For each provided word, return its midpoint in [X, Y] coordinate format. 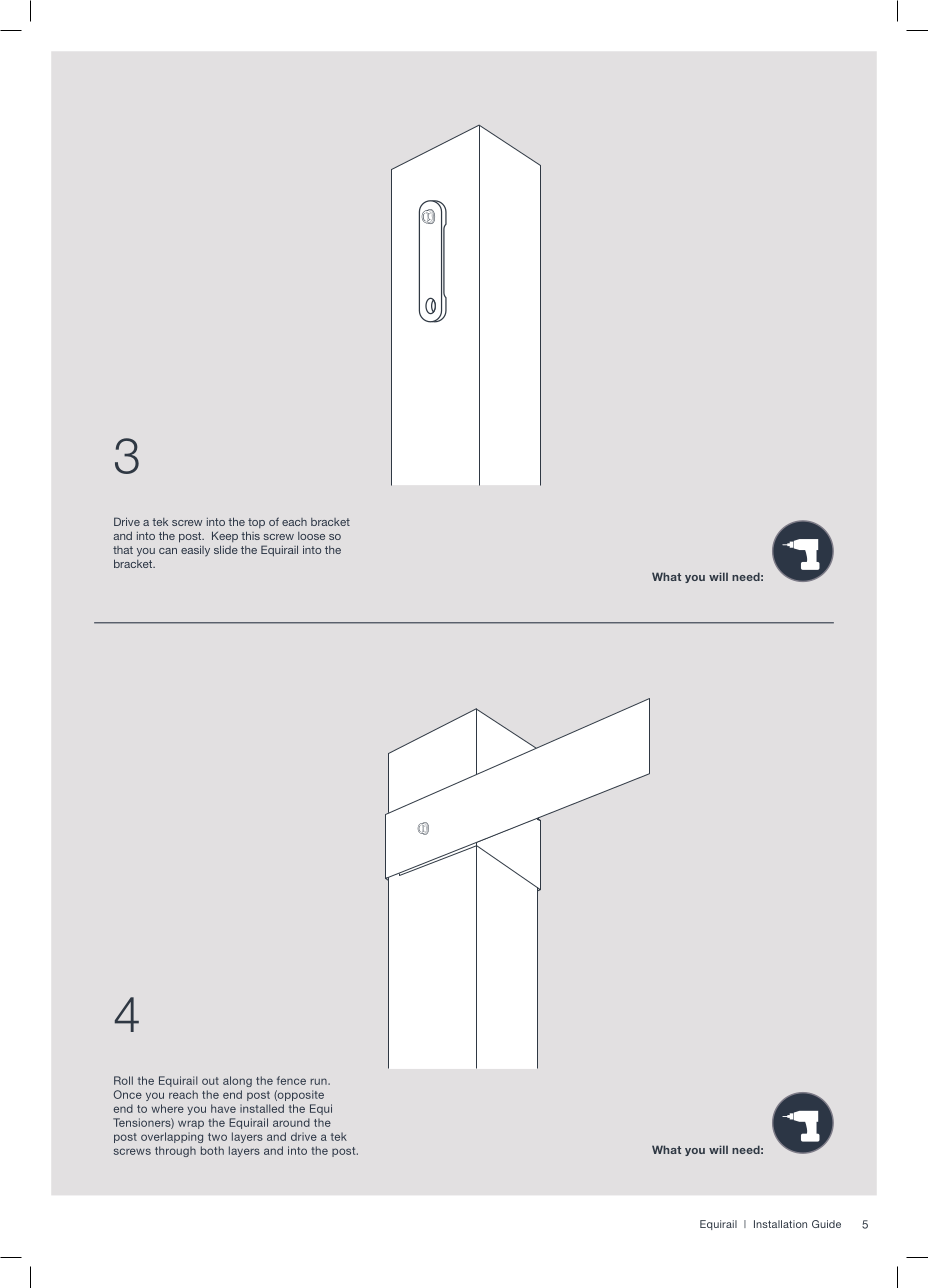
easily [195, 551]
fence [291, 1080]
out [210, 1081]
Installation [780, 1224]
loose [311, 536]
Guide [826, 1224]
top [256, 523]
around [291, 1122]
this [250, 535]
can [168, 551]
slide [226, 549]
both [212, 1150]
